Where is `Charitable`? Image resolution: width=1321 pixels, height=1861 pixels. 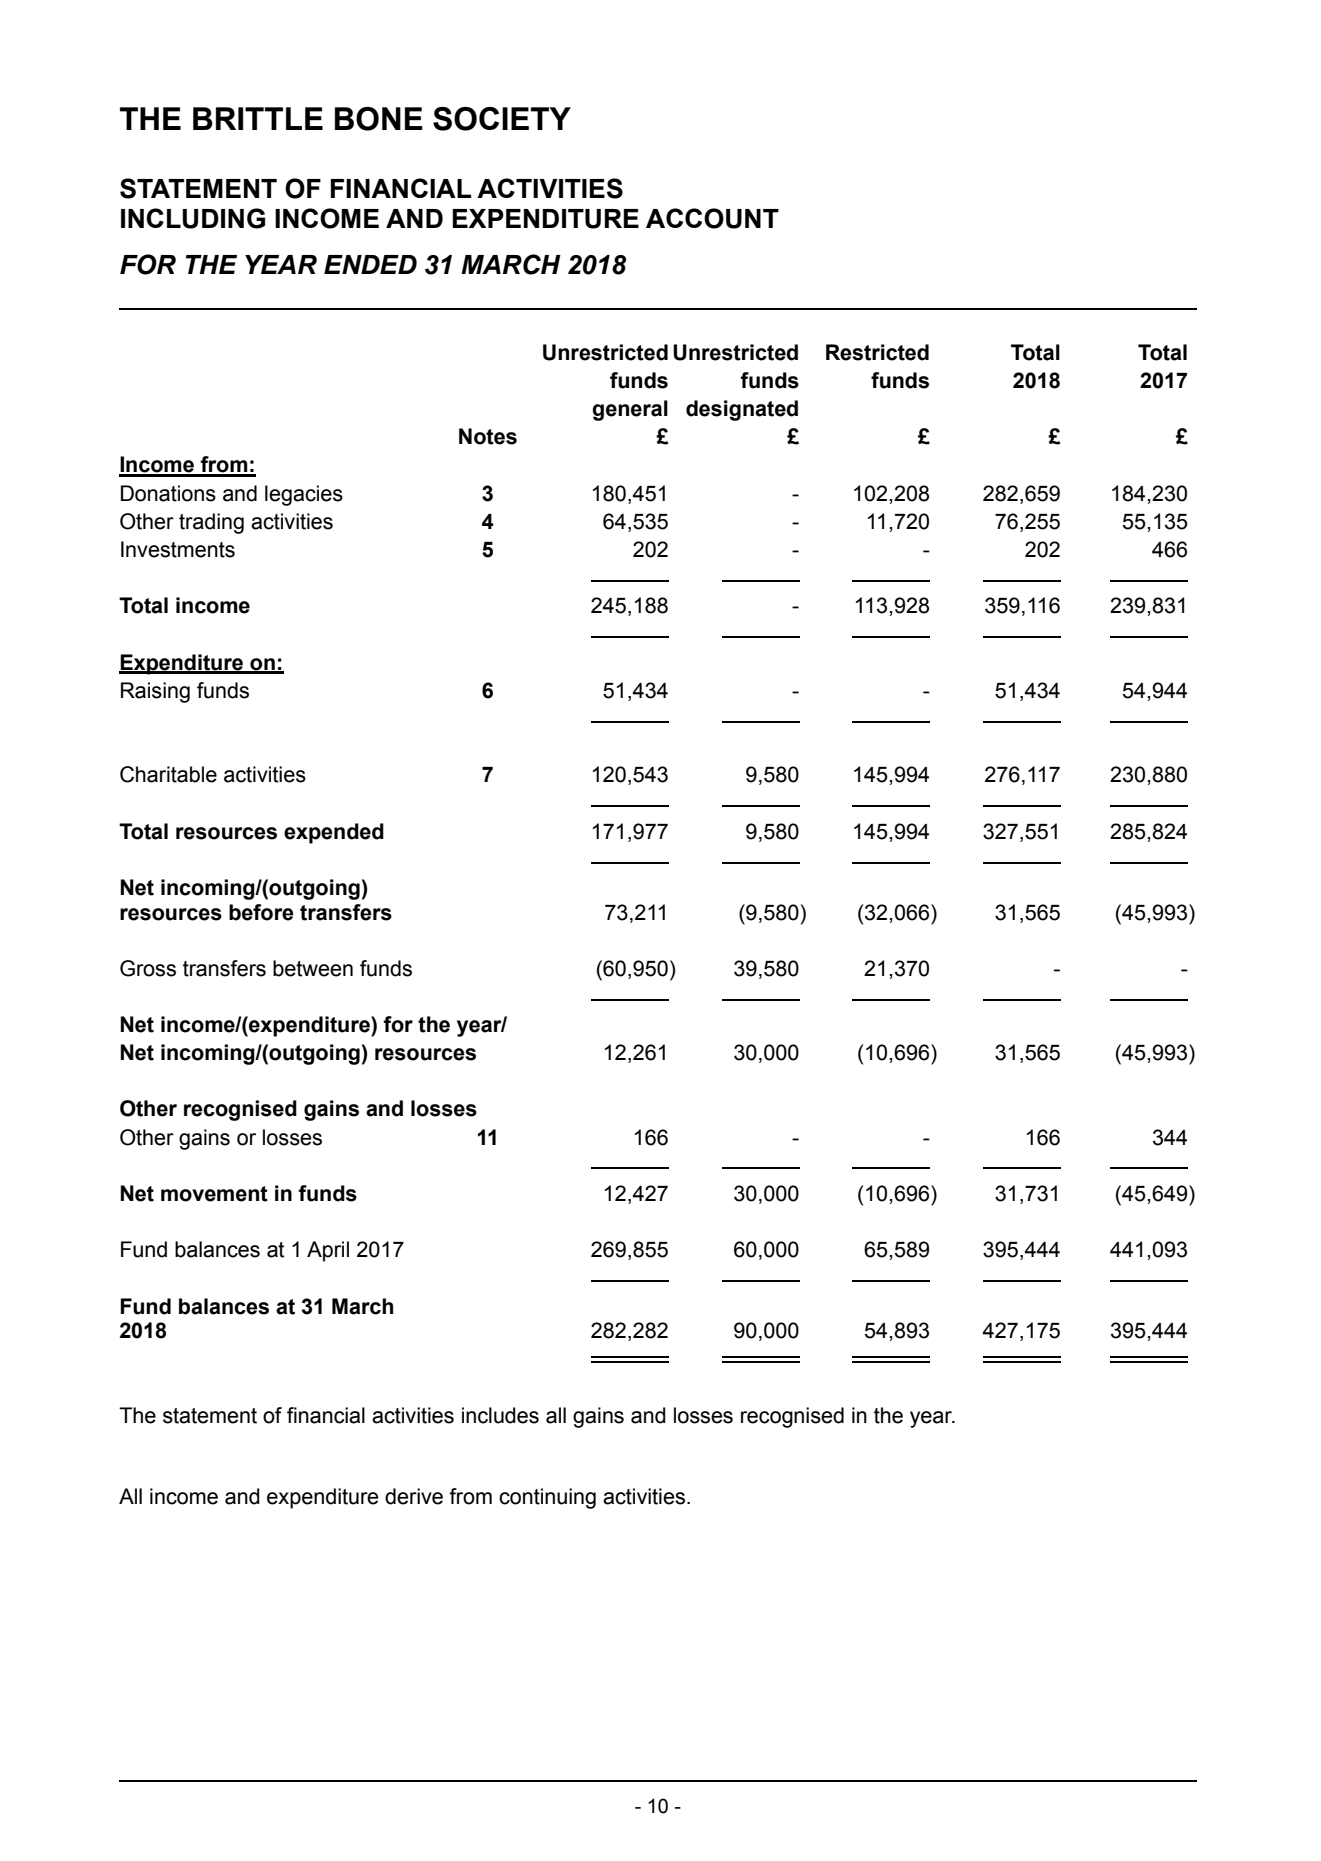
Charitable is located at coordinates (168, 774).
